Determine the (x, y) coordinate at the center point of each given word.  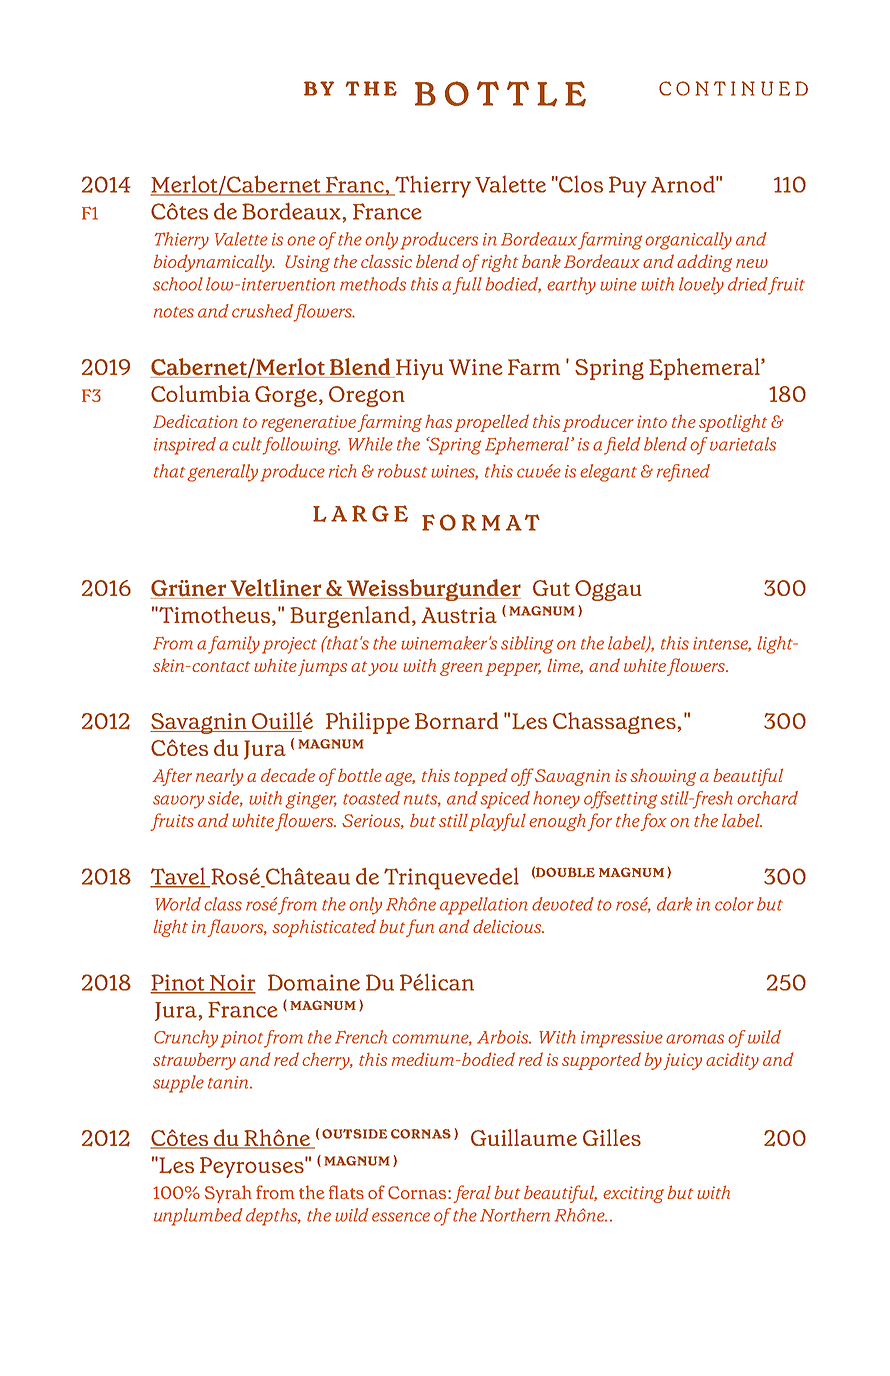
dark (674, 904)
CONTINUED (733, 88)
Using (307, 263)
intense (722, 644)
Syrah (228, 1194)
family (234, 645)
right (500, 263)
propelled (491, 423)
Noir (232, 983)
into (652, 421)
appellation (484, 906)
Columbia (200, 393)
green (461, 669)
